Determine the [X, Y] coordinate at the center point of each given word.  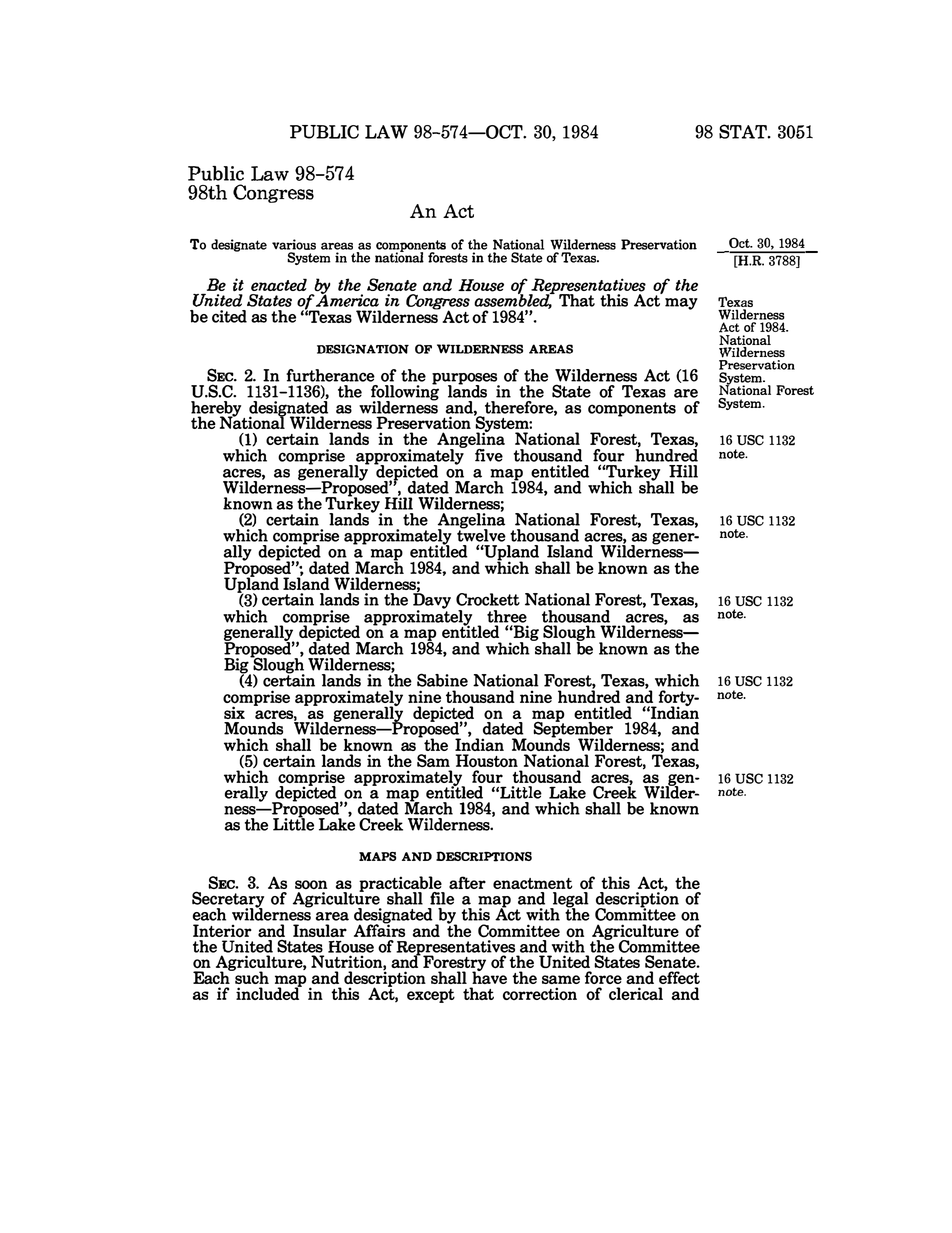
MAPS [377, 856]
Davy [432, 601]
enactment [533, 883]
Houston [487, 760]
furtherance [330, 375]
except [431, 996]
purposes [466, 380]
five [489, 455]
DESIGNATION [363, 349]
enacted [279, 284]
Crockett [488, 599]
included [269, 992]
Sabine [442, 680]
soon [311, 884]
